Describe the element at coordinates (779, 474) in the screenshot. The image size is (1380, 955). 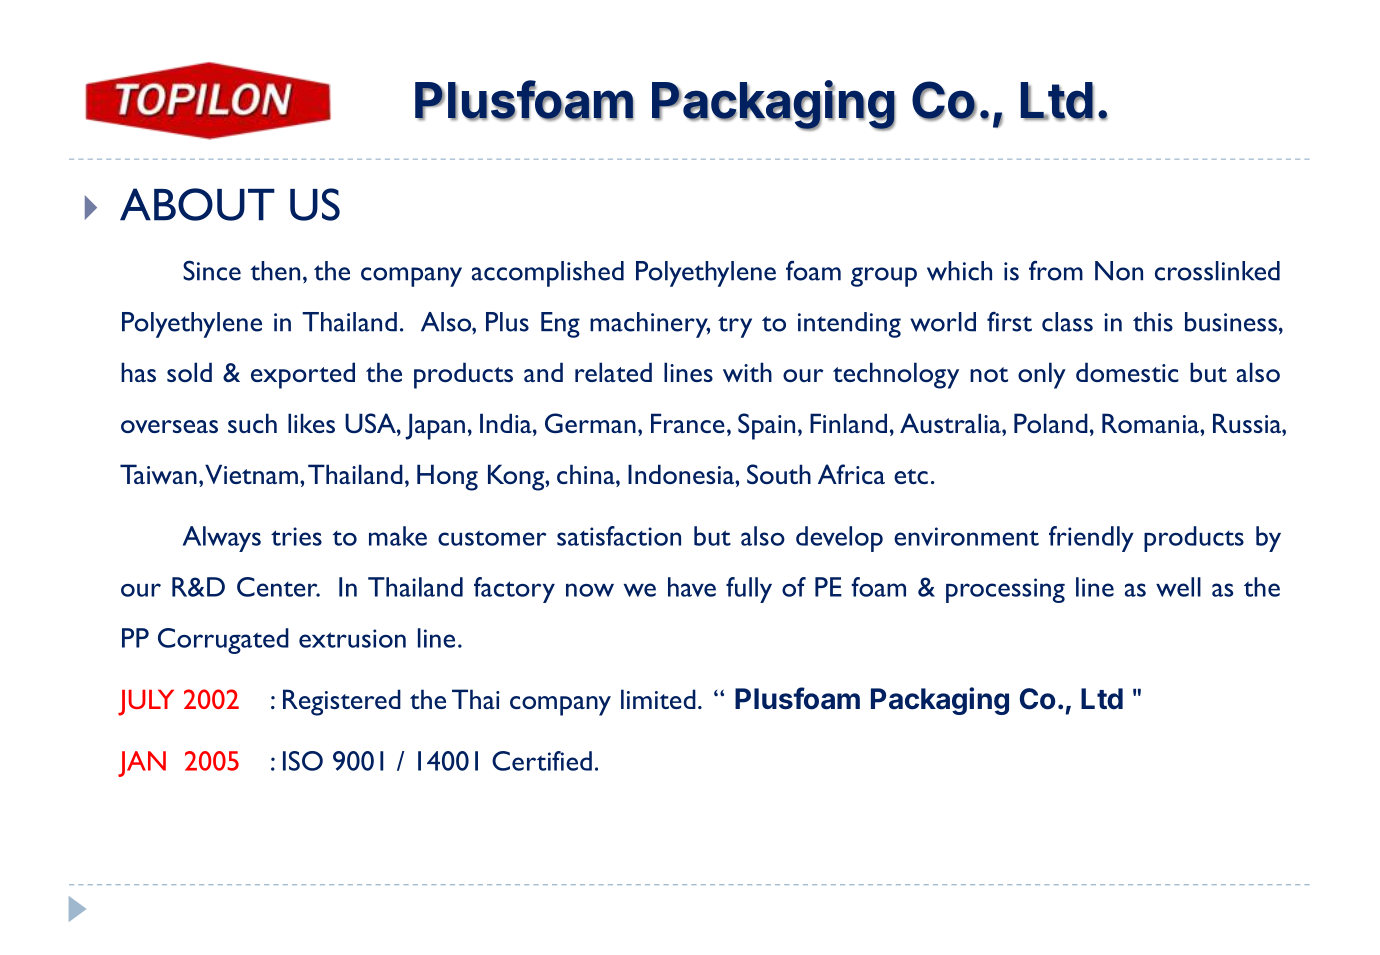
I see `South` at that location.
